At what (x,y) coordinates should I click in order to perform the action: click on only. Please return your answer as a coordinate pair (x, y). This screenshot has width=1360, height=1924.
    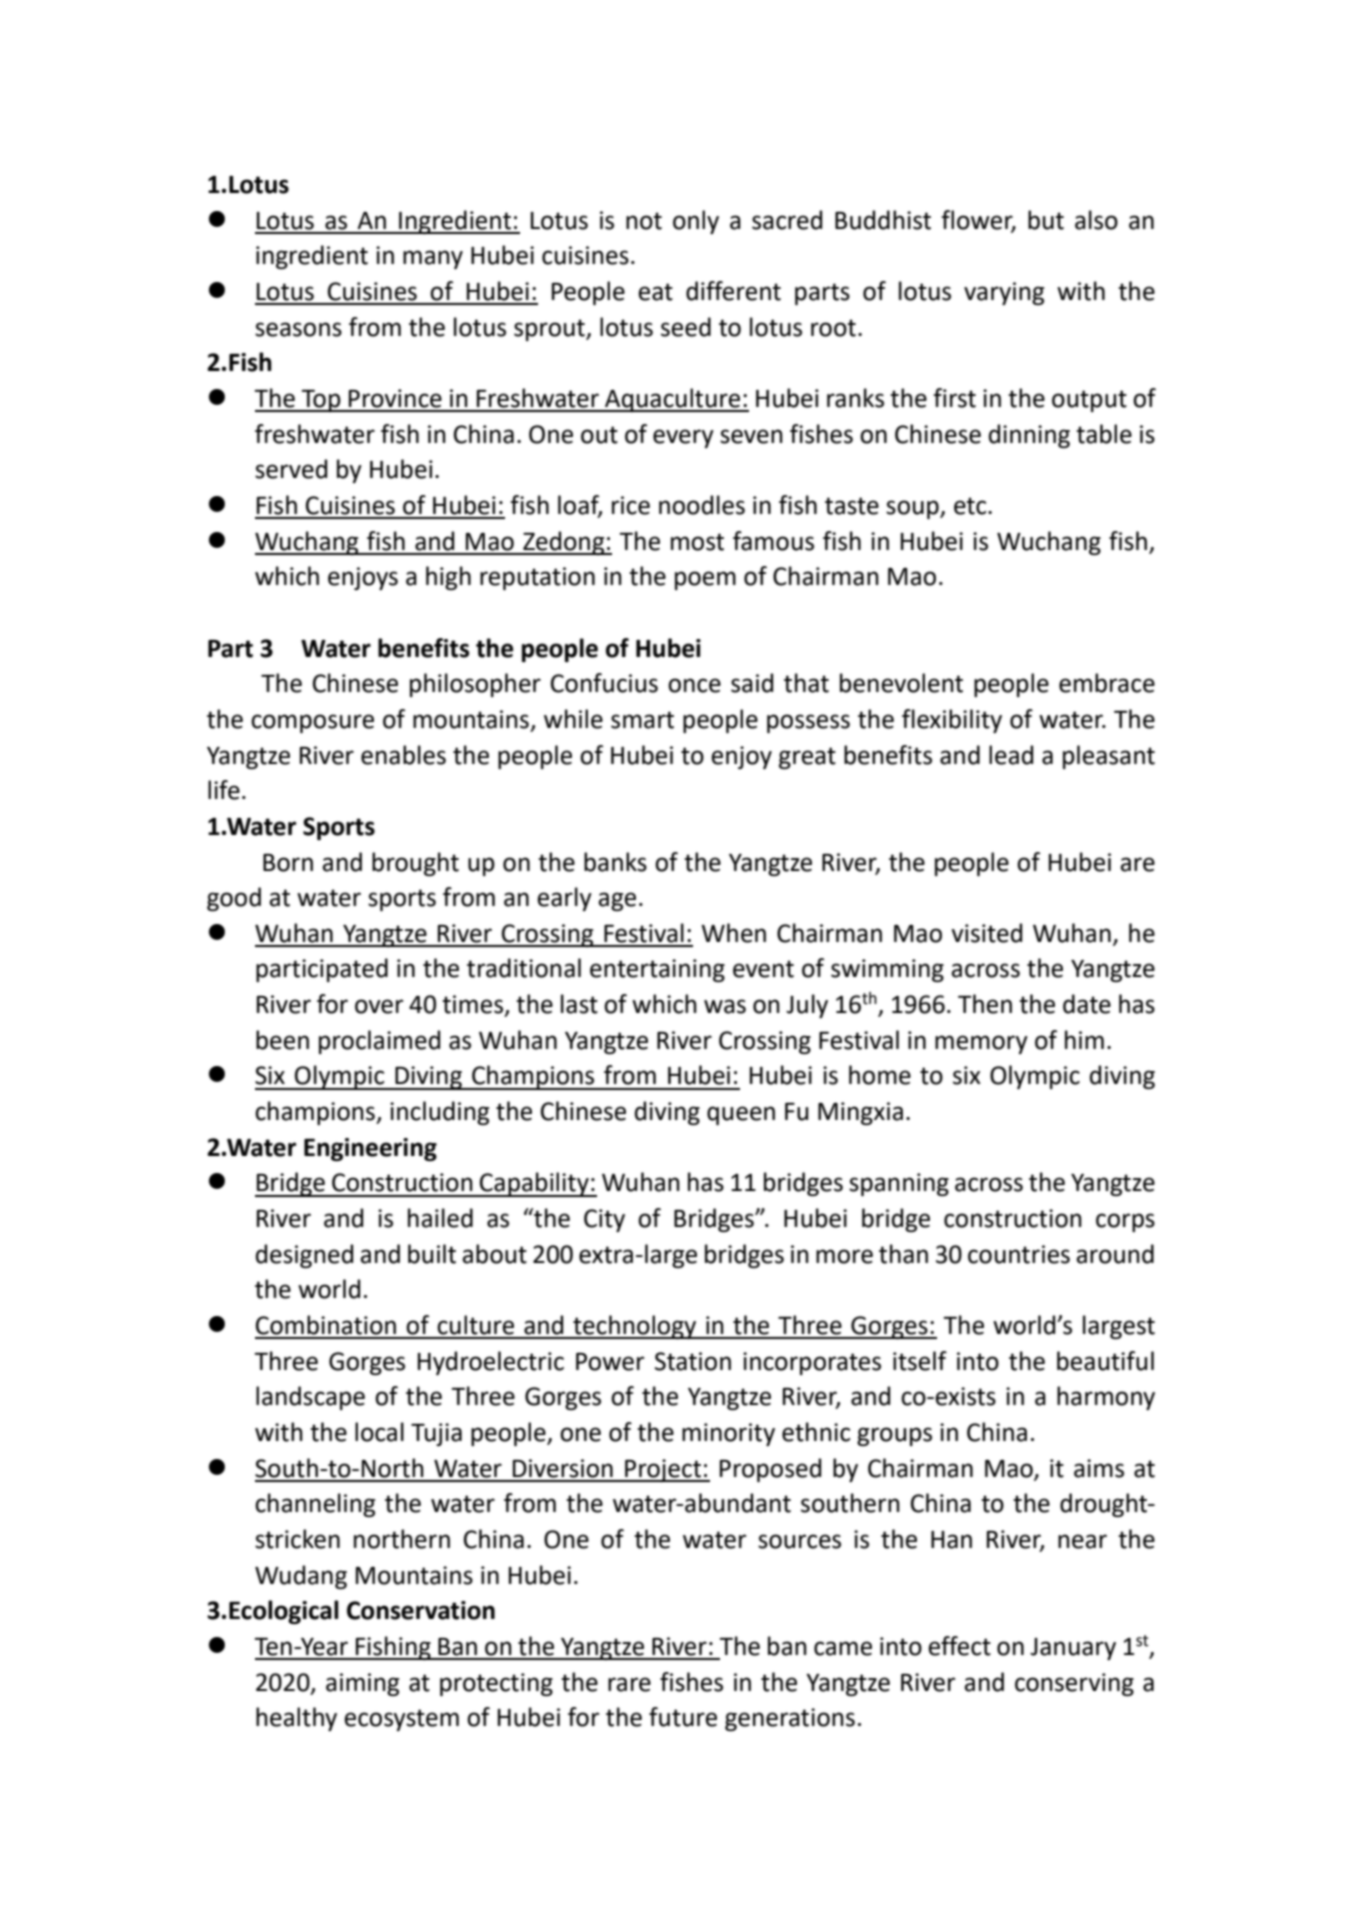
    Looking at the image, I should click on (696, 222).
